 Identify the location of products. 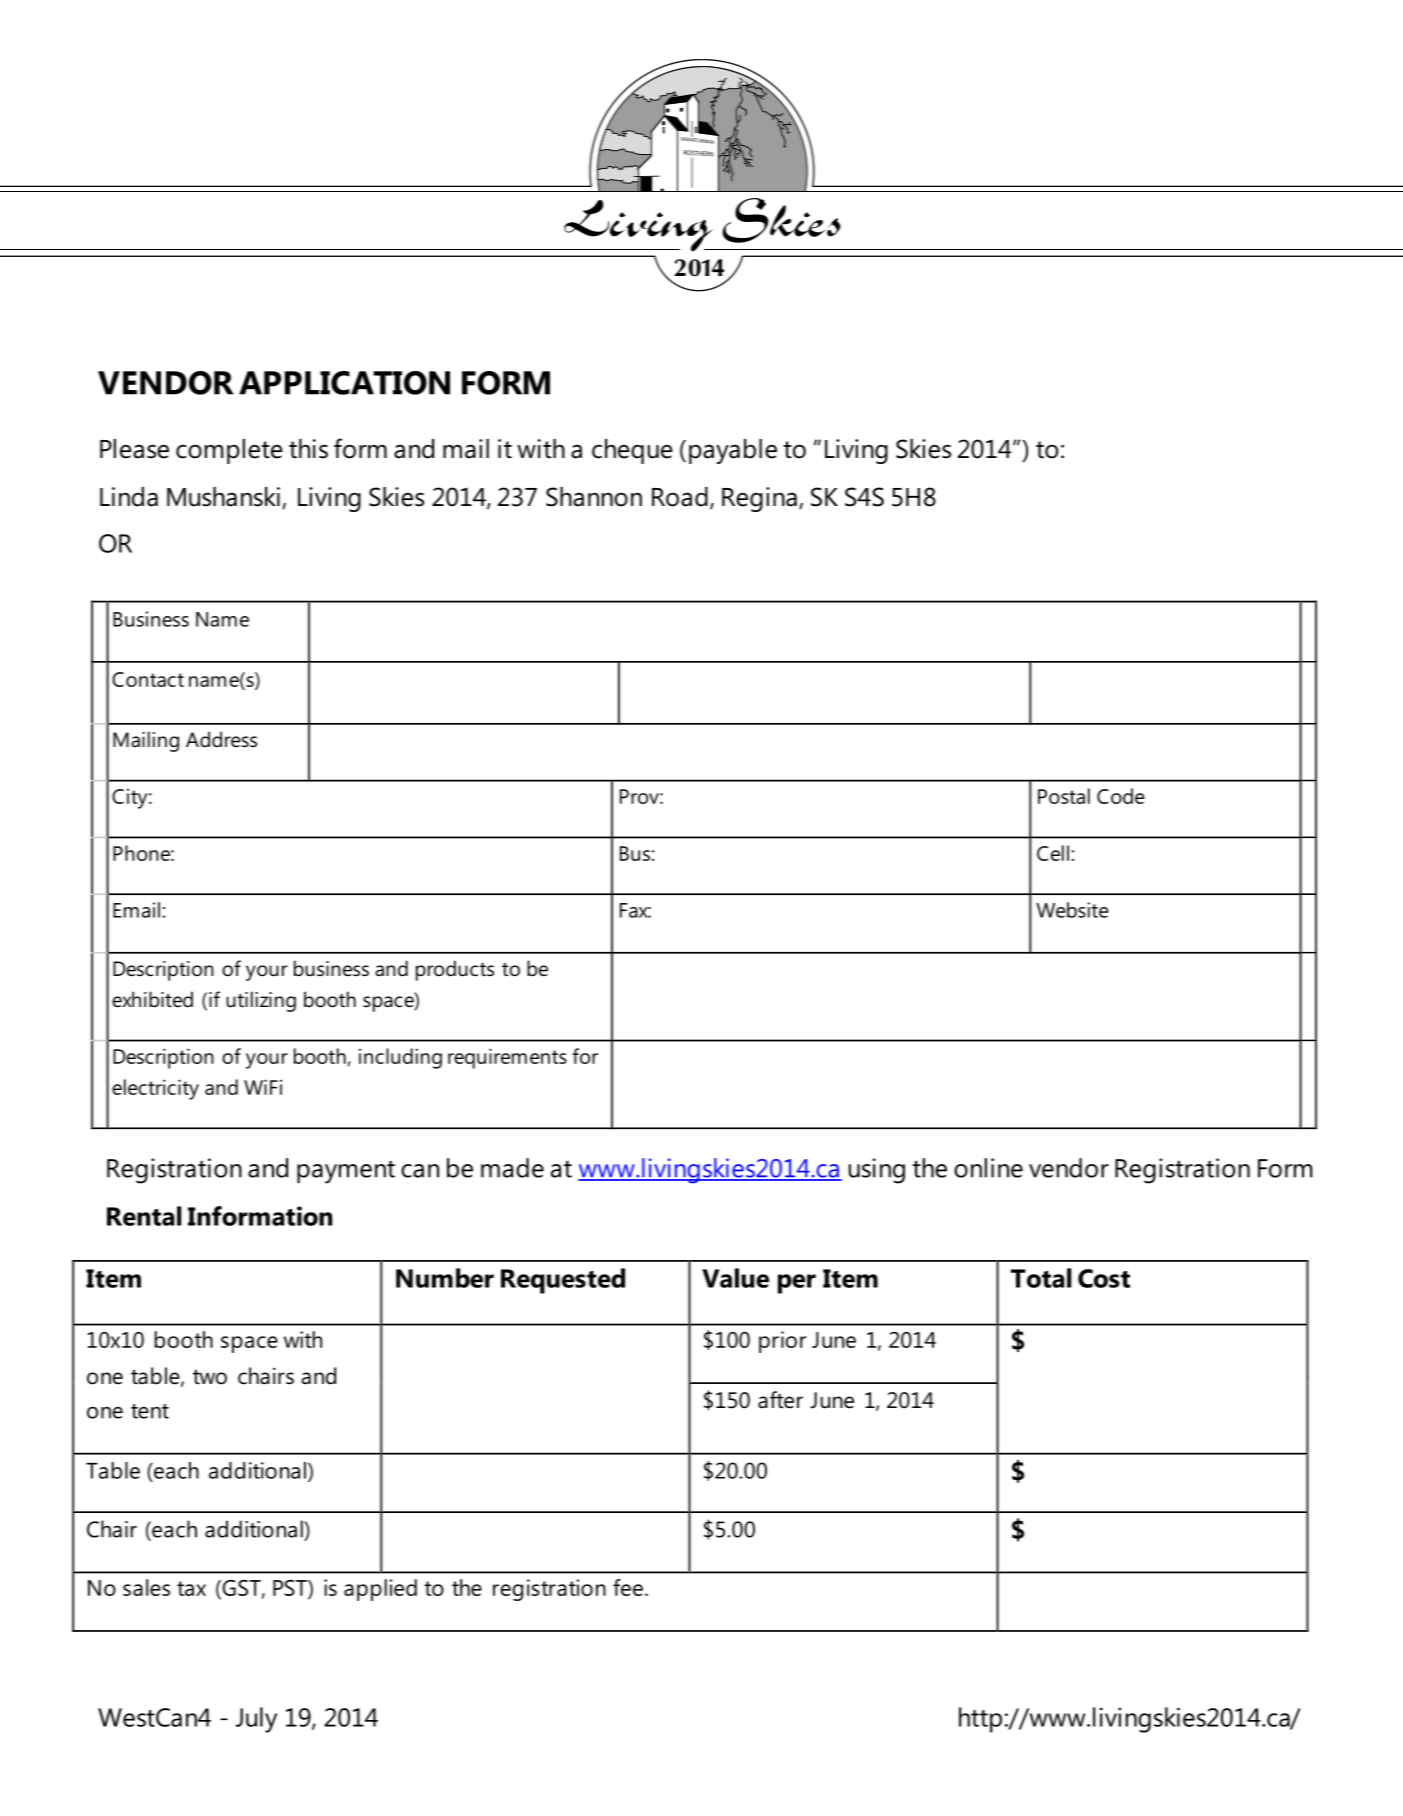
(455, 970).
